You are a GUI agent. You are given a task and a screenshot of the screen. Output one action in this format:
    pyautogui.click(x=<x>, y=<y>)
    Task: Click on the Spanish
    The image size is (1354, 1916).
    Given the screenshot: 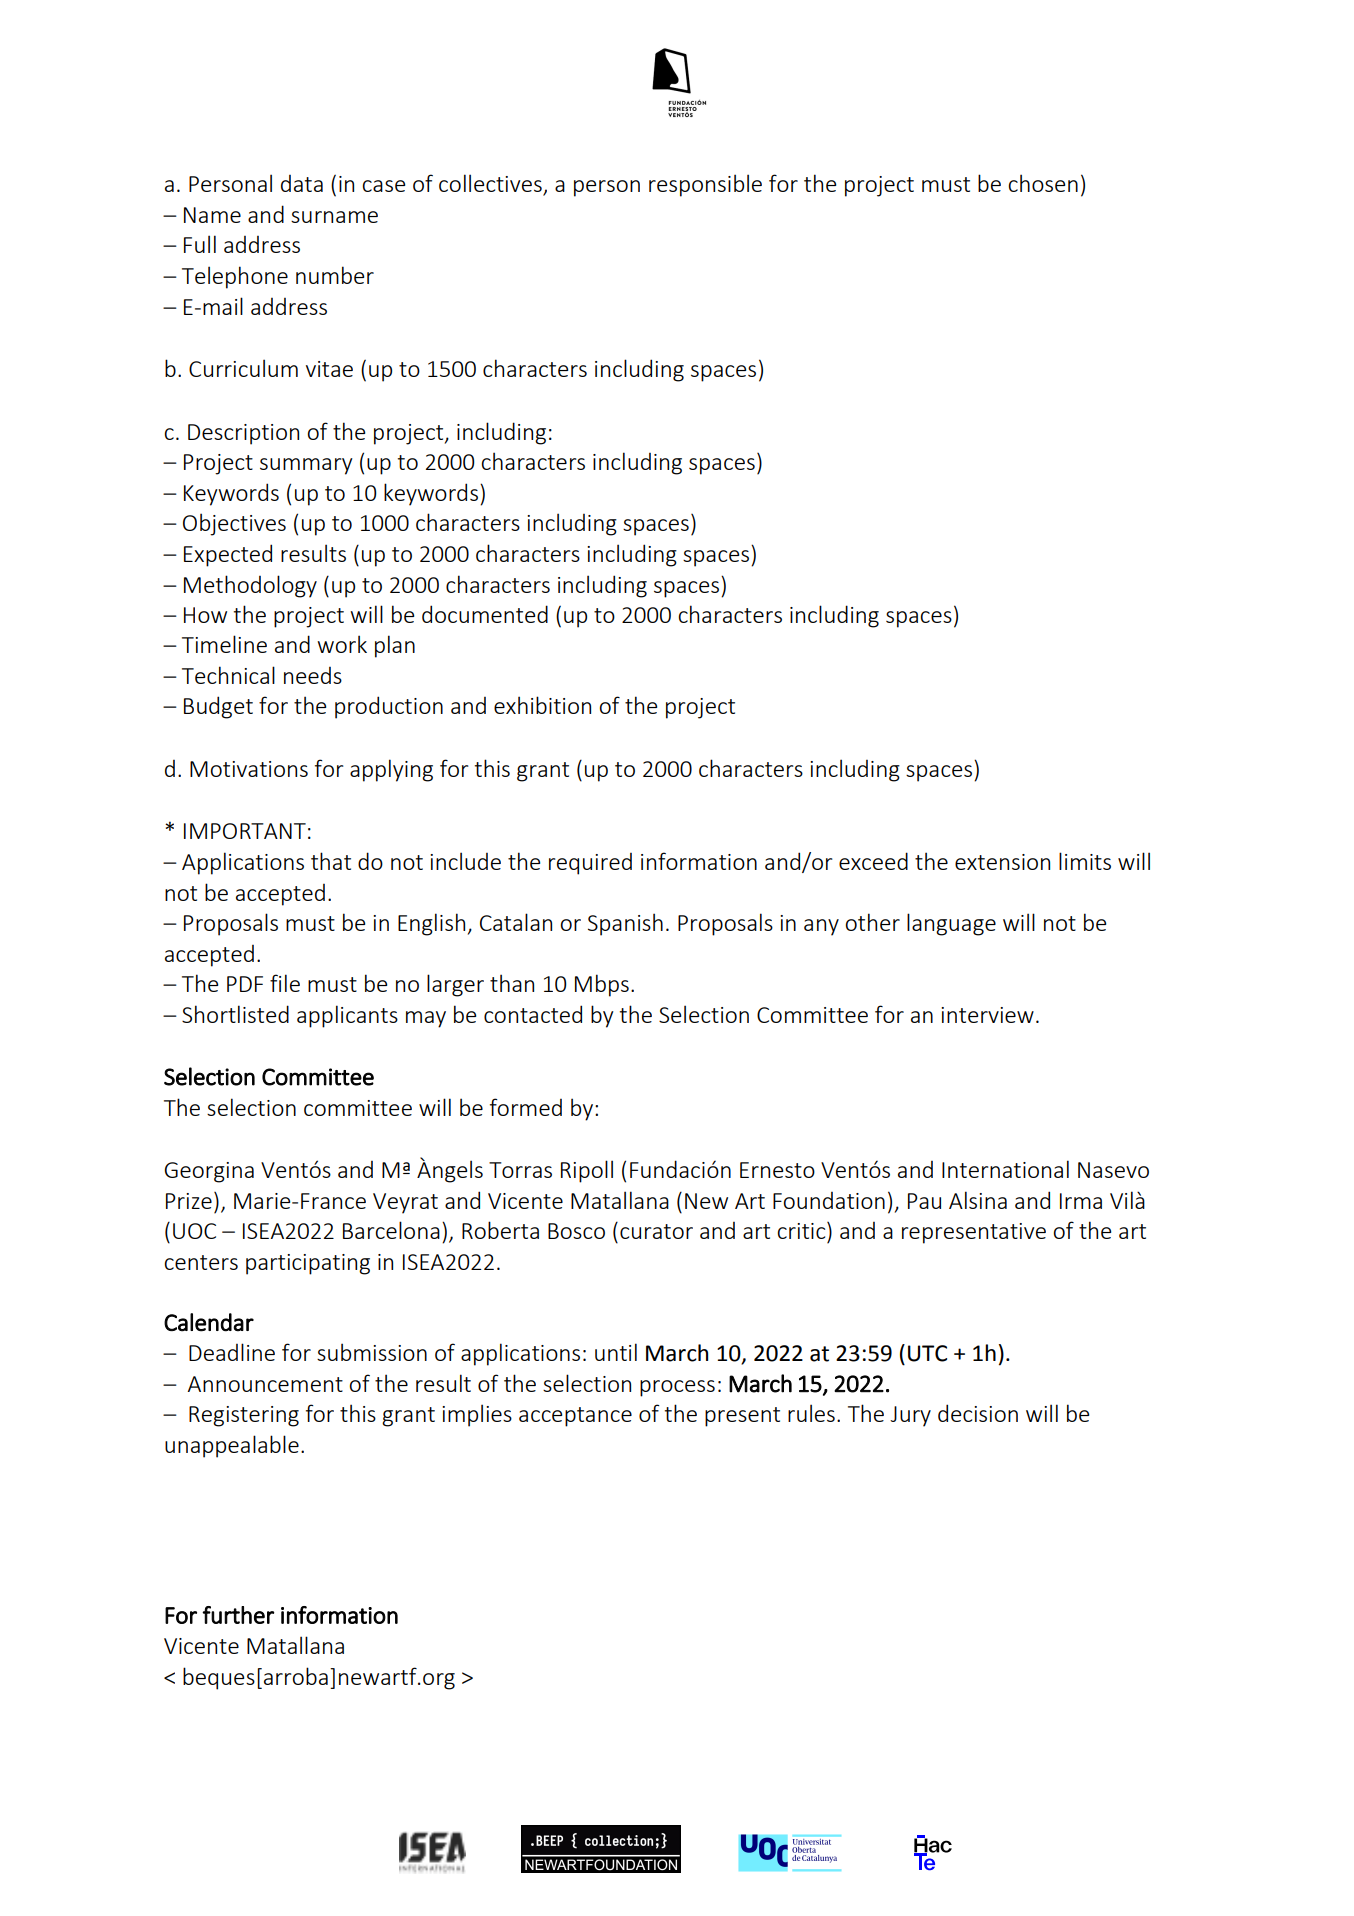 What is the action you would take?
    pyautogui.click(x=625, y=924)
